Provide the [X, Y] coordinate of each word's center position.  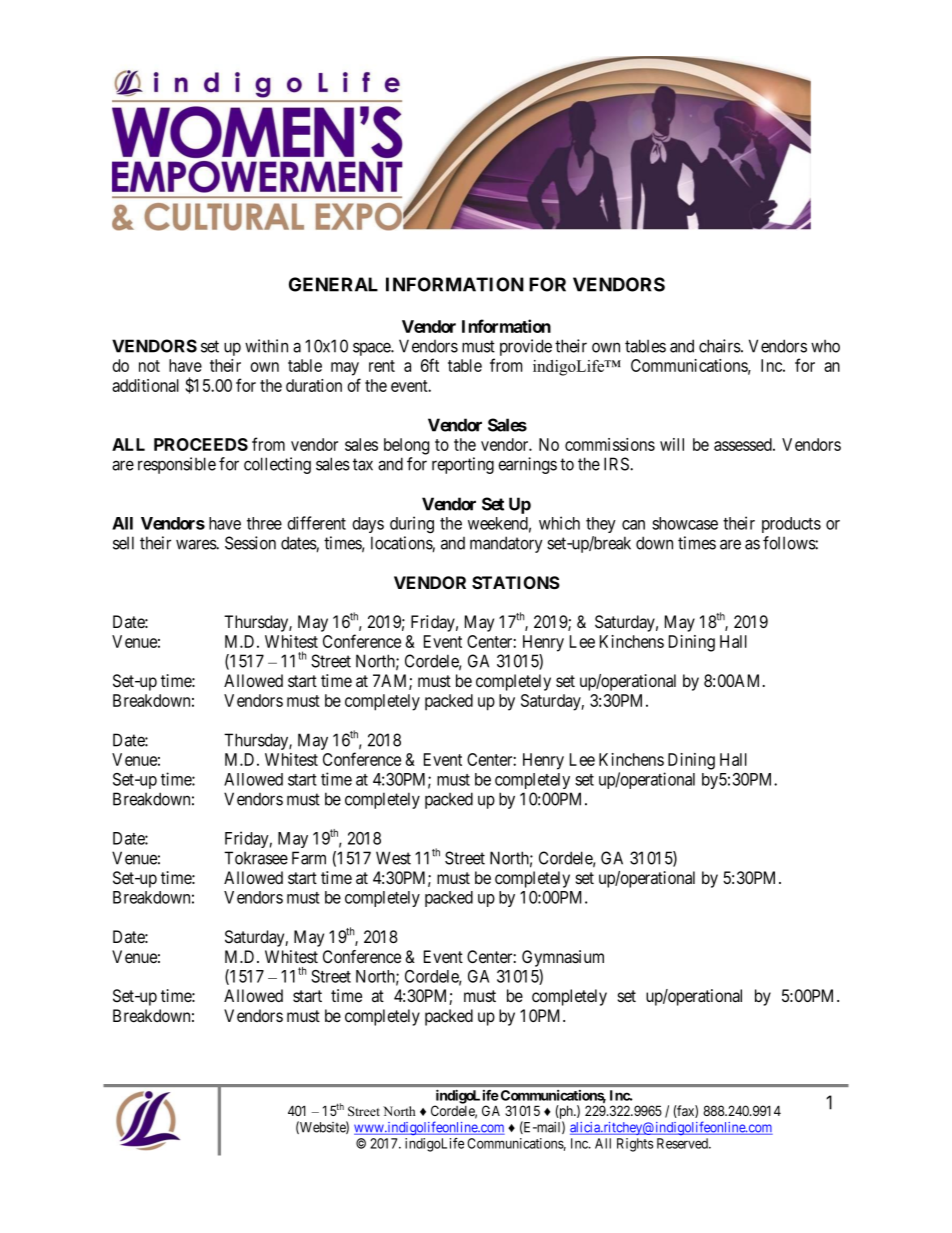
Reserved [683, 1143]
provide [526, 347]
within [266, 346]
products [791, 525]
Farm [309, 858]
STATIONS [516, 582]
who [825, 346]
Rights [635, 1145]
